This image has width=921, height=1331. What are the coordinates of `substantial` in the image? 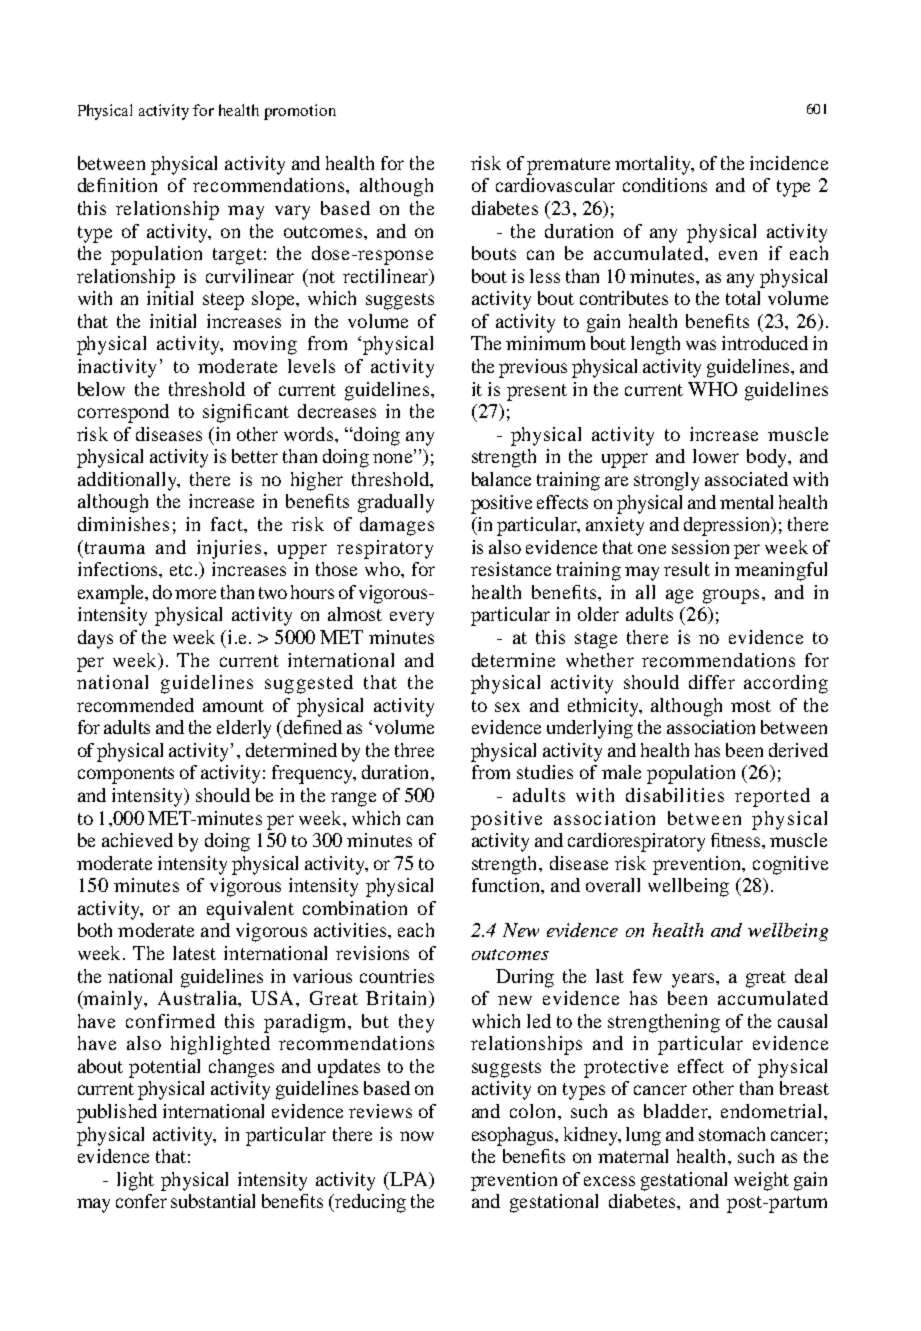 It's located at (213, 1201).
